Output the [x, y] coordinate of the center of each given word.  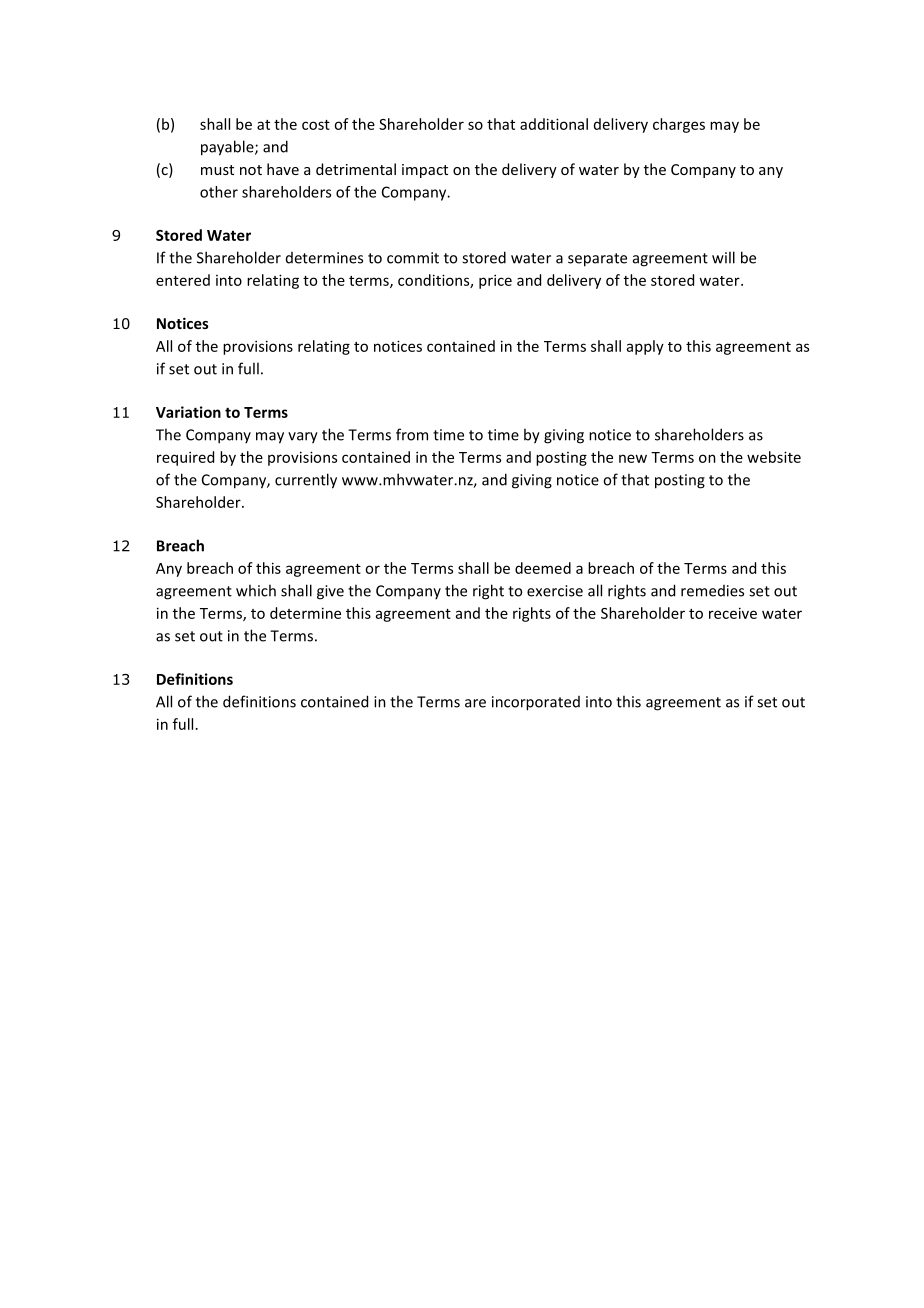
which [256, 590]
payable [228, 148]
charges [679, 125]
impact [425, 171]
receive [733, 613]
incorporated [536, 703]
